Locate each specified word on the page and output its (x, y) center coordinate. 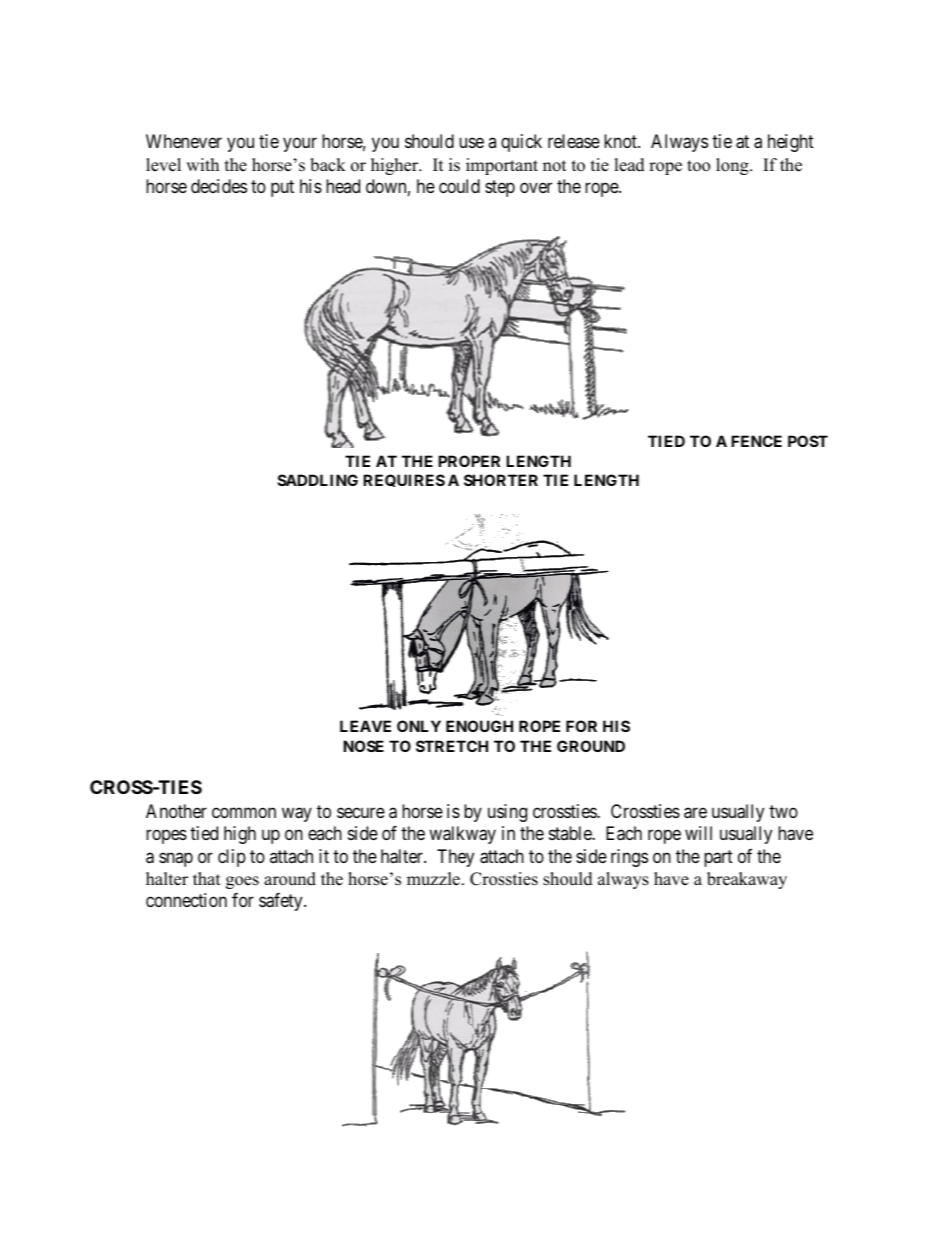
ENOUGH (479, 726)
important (502, 166)
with (202, 164)
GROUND (591, 746)
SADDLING (318, 480)
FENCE (756, 441)
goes (242, 882)
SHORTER (501, 480)
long (733, 166)
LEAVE (365, 726)
